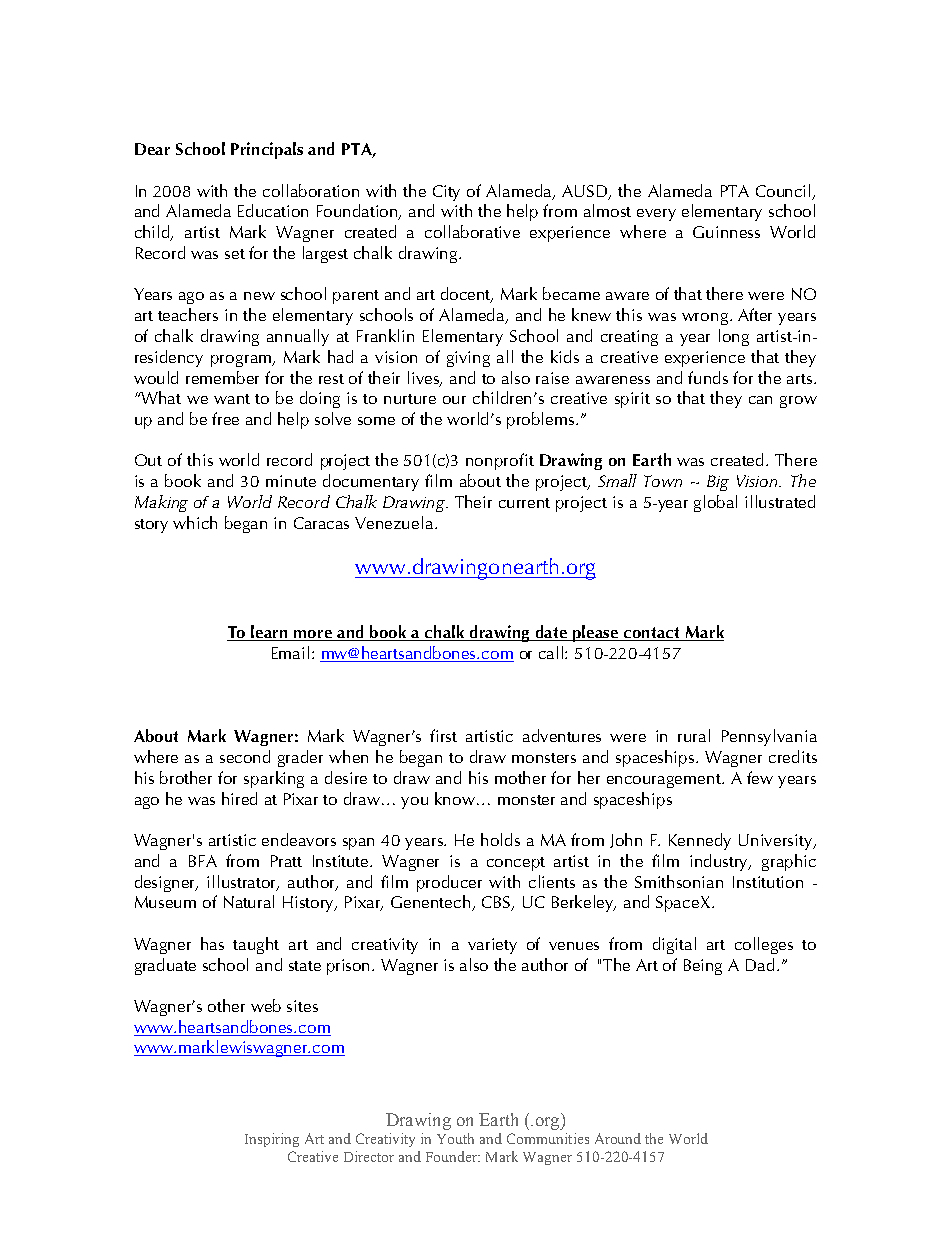 The image size is (952, 1233). I want to click on call, so click(552, 652).
